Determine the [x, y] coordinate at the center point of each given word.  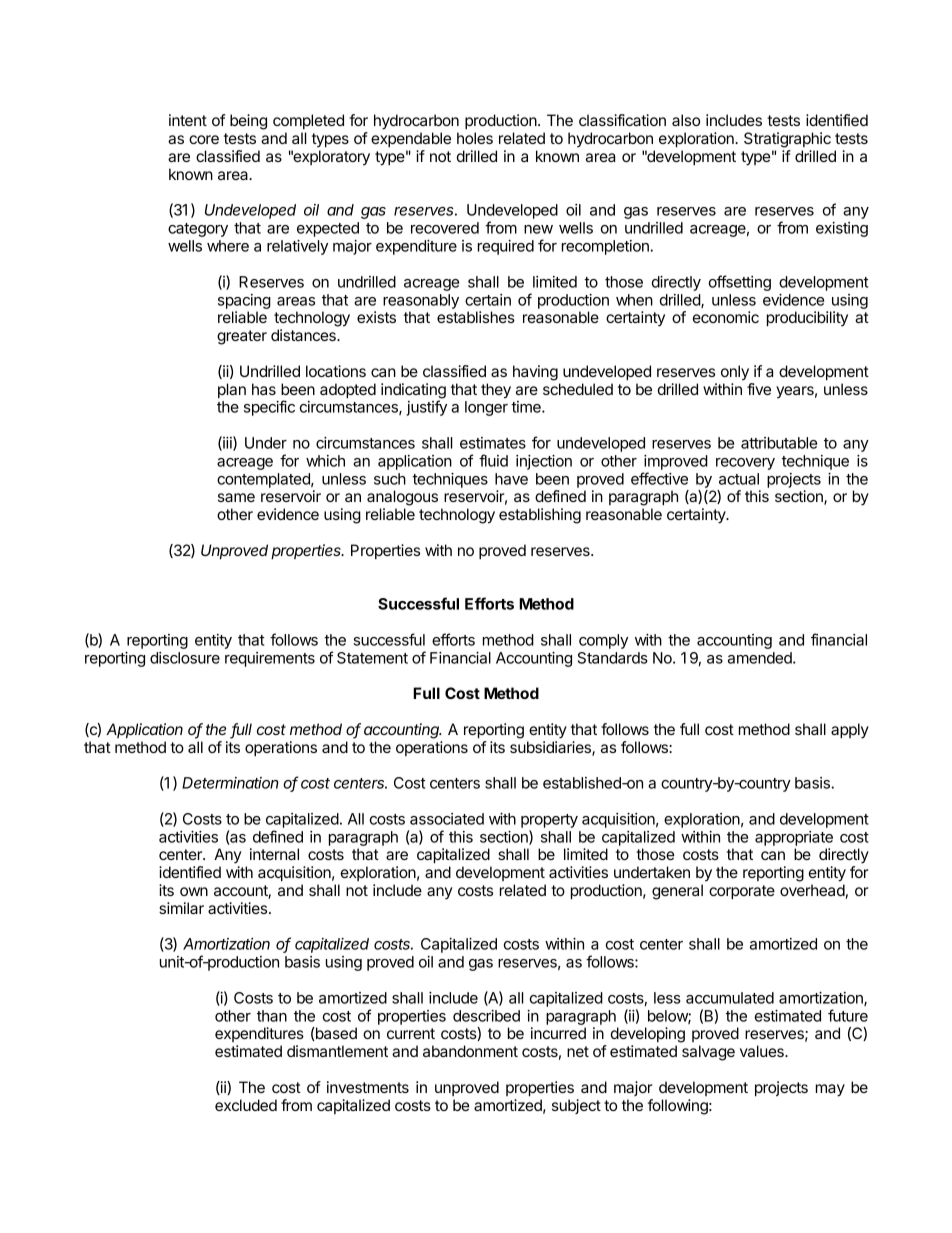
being [248, 122]
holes [475, 138]
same [236, 497]
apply [850, 731]
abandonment [470, 1051]
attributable [779, 443]
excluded [246, 1105]
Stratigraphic [787, 140]
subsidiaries [551, 748]
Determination [230, 783]
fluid [493, 460]
